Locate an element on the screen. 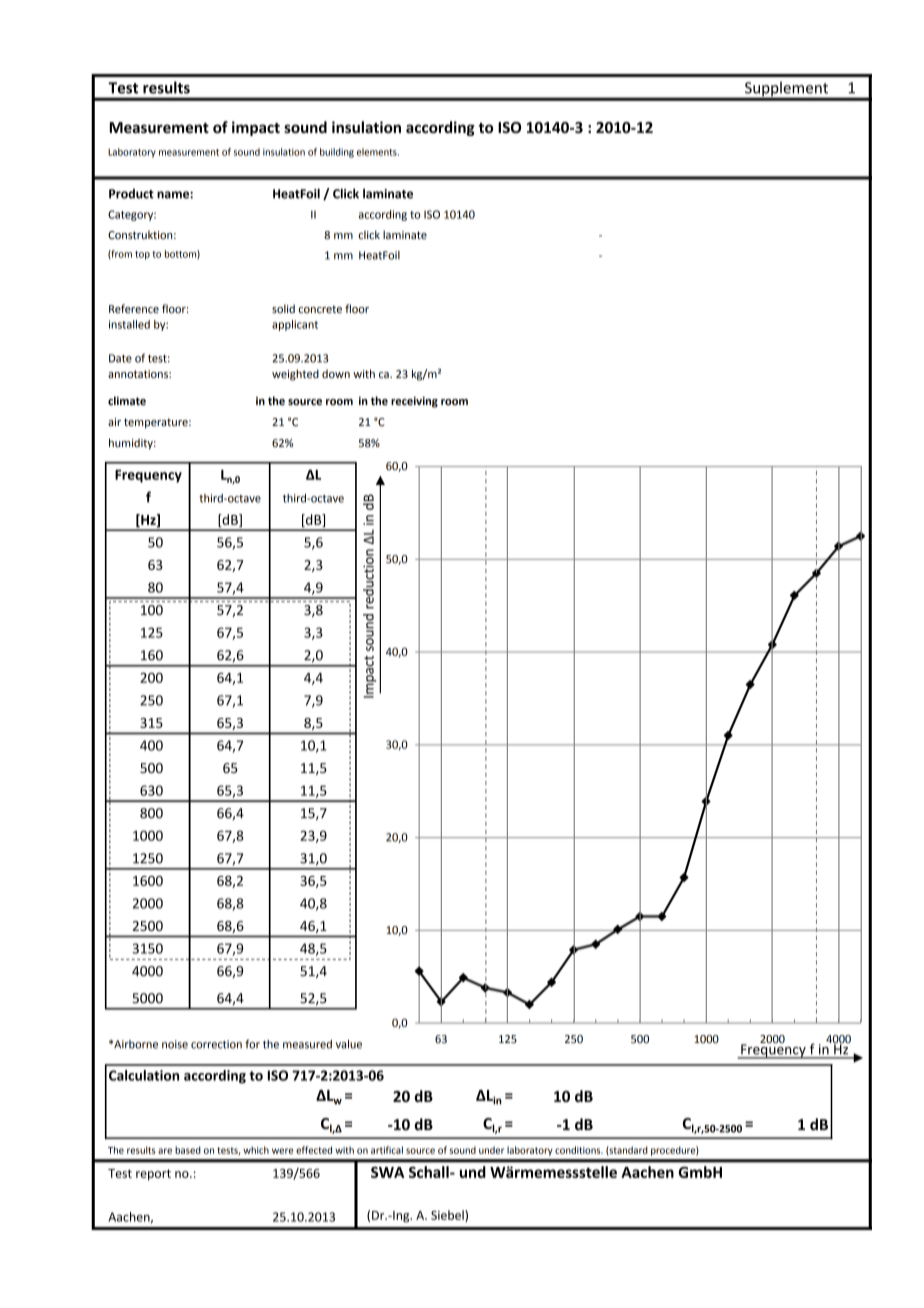 This screenshot has height=1308, width=924. building is located at coordinates (337, 153).
